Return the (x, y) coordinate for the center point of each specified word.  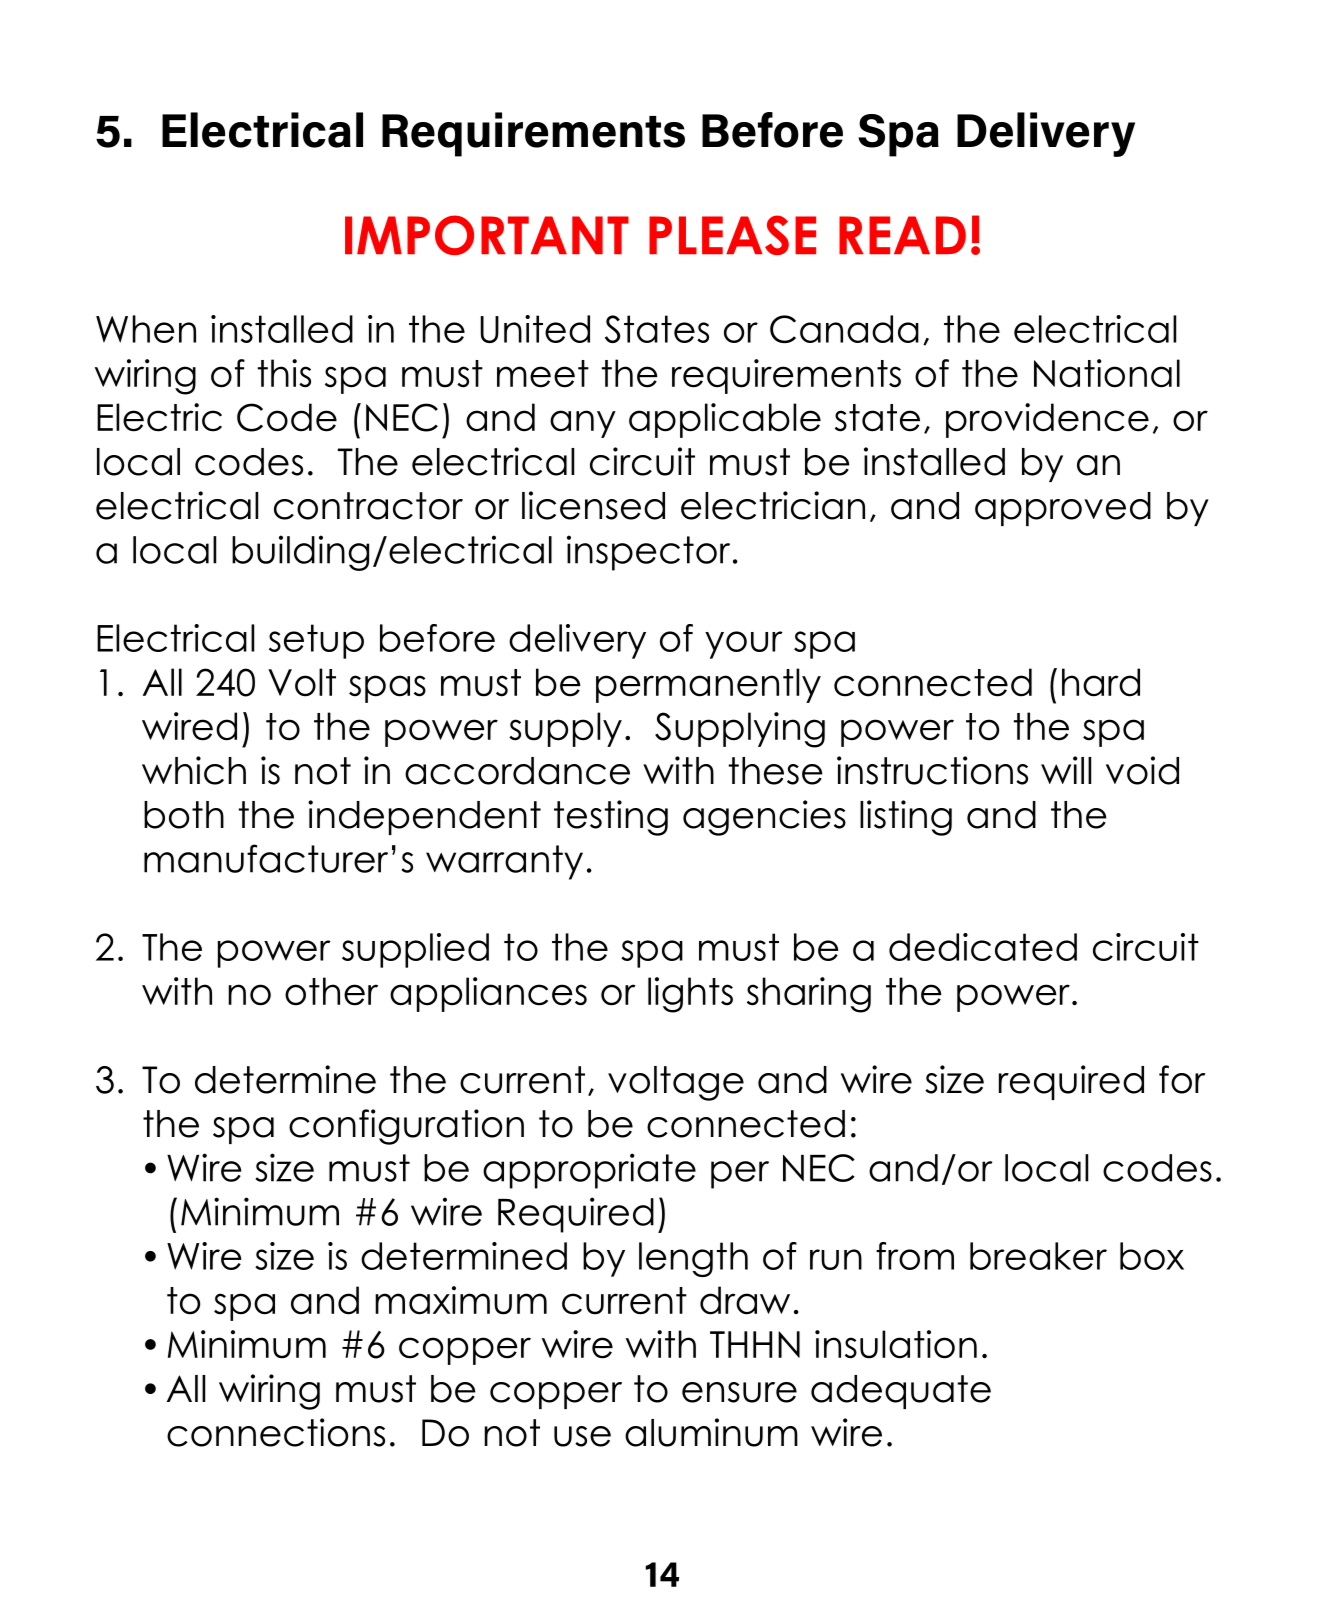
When (146, 329)
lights (690, 995)
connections (276, 1432)
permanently (708, 685)
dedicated (983, 947)
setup (316, 641)
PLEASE (732, 235)
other (331, 991)
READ (902, 235)
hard (1101, 682)
